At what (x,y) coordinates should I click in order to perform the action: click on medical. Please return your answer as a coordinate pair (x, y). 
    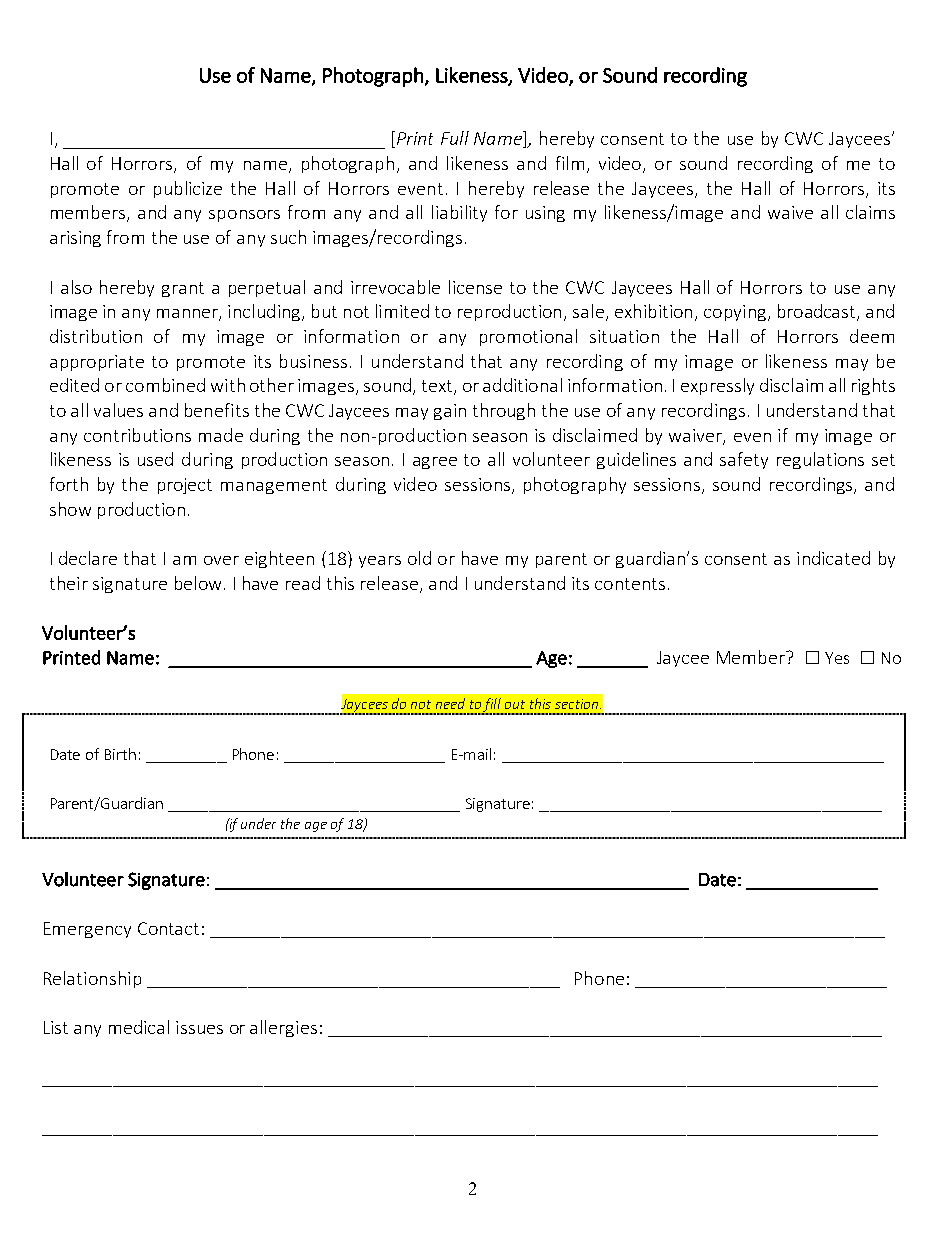
    Looking at the image, I should click on (139, 1027).
